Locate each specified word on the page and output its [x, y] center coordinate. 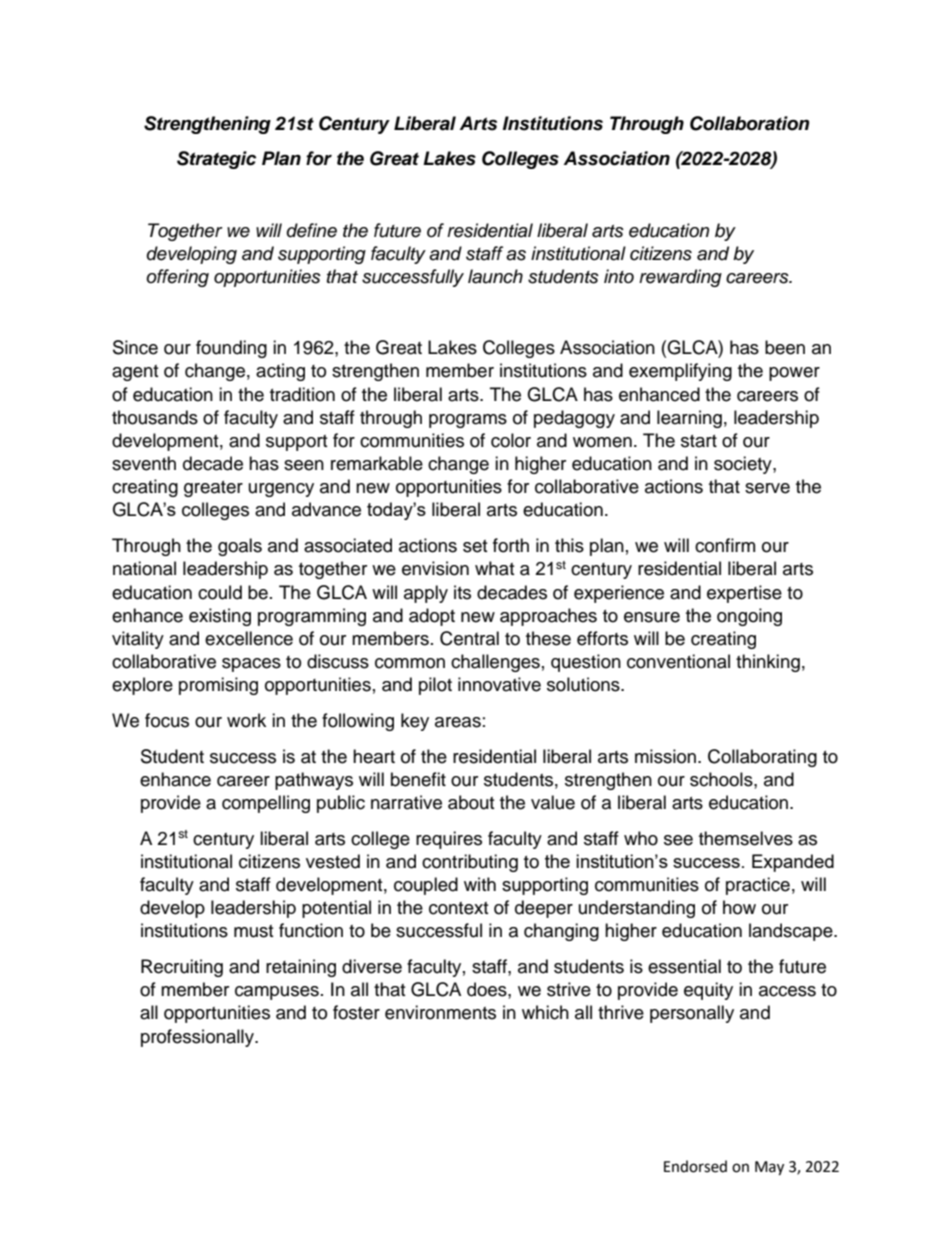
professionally [198, 1038]
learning [689, 419]
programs [468, 421]
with [480, 884]
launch [495, 276]
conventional [678, 661]
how [739, 907]
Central [469, 638]
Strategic [216, 160]
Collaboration [749, 123]
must [253, 931]
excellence [249, 638]
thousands [155, 417]
